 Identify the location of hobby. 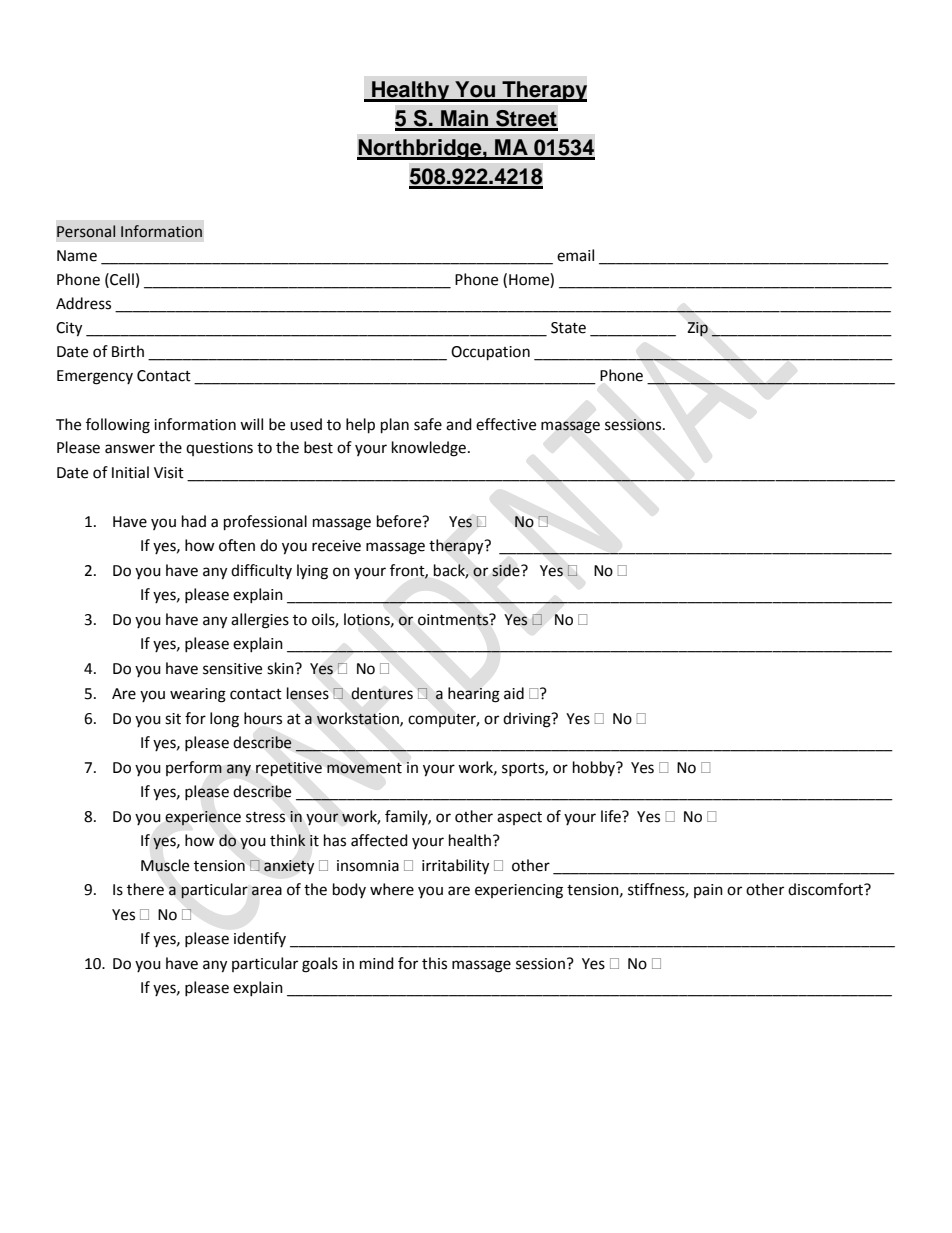
(595, 768).
